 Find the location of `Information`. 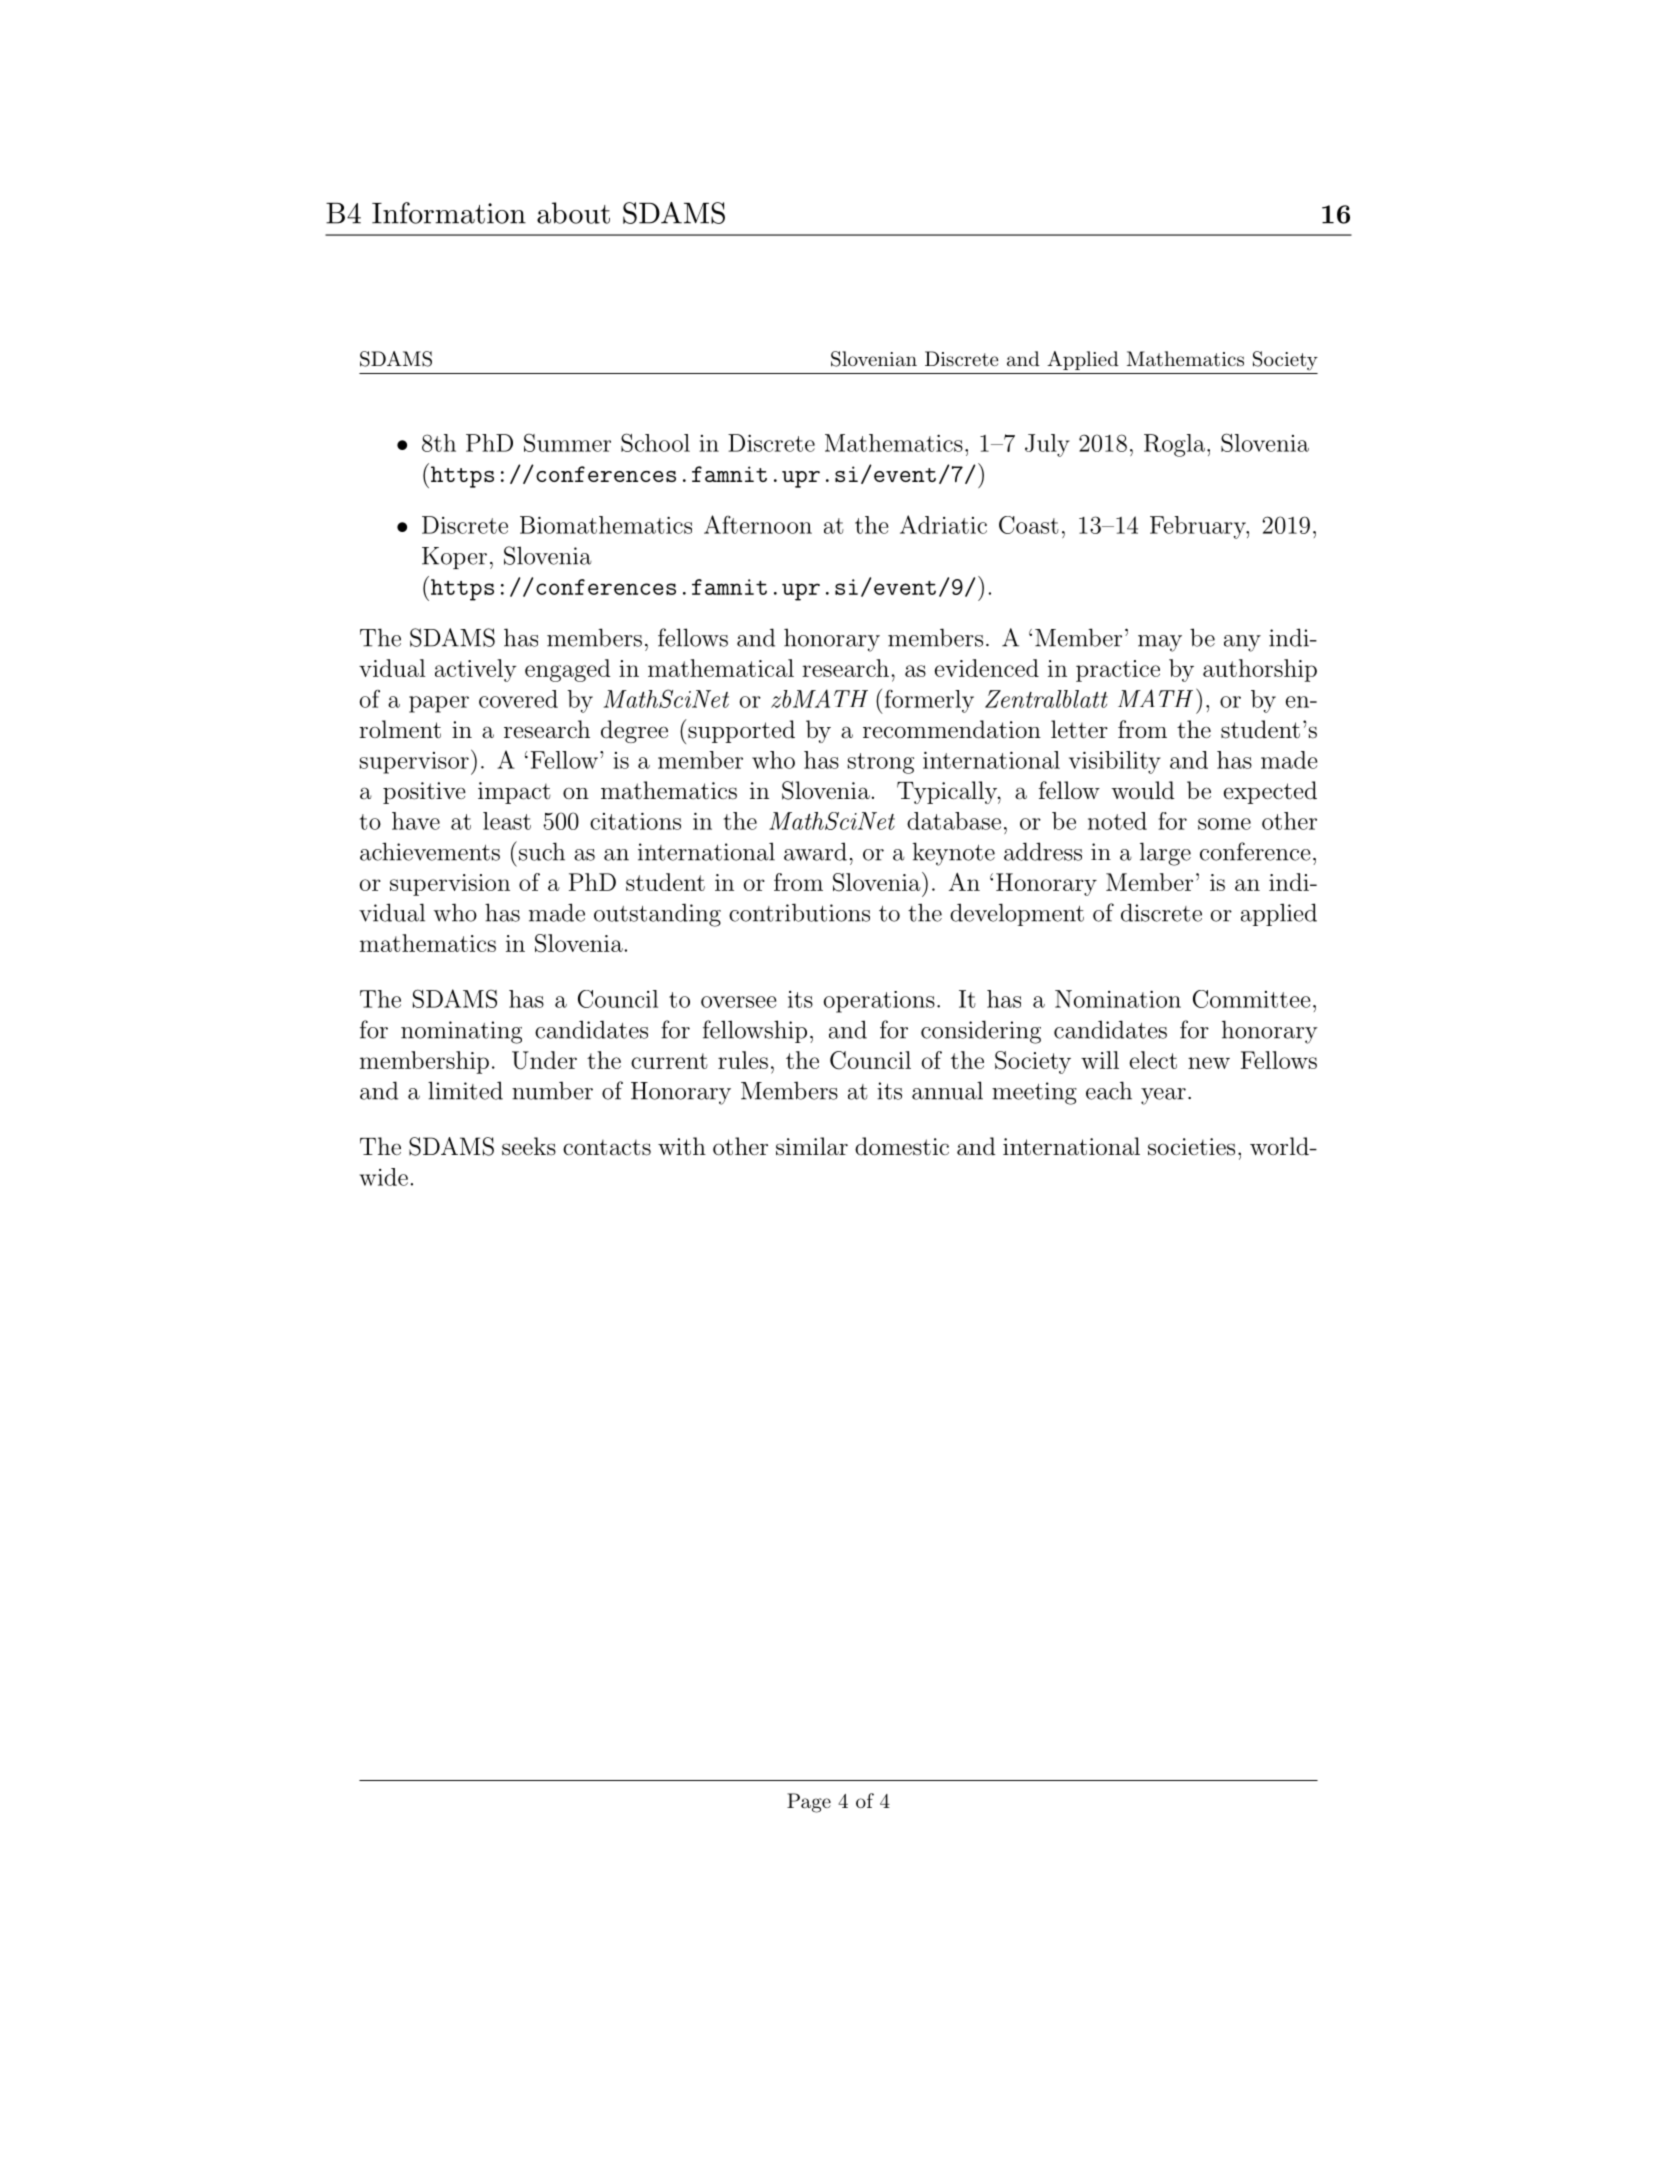

Information is located at coordinates (449, 213).
